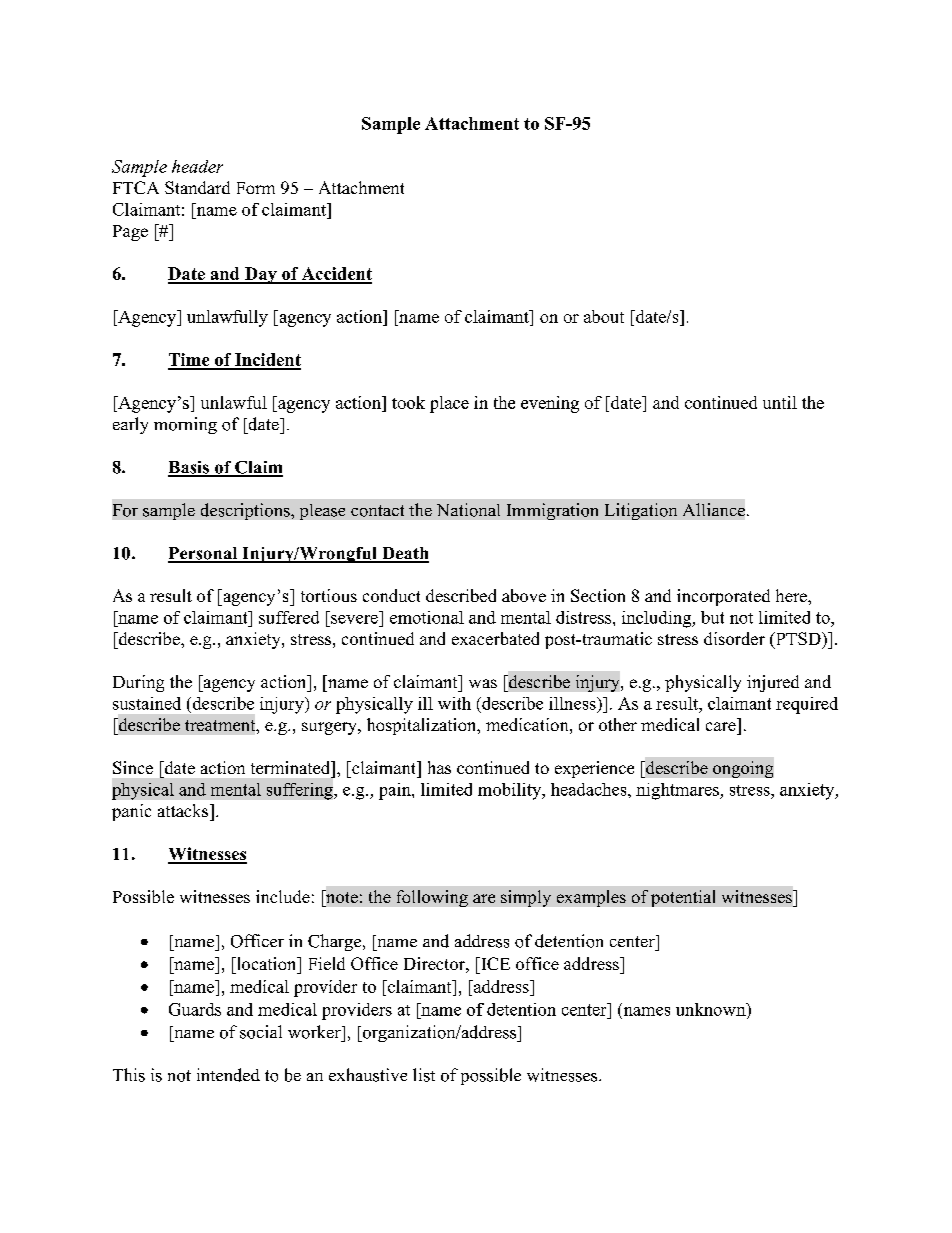  I want to click on suffered, so click(289, 617).
